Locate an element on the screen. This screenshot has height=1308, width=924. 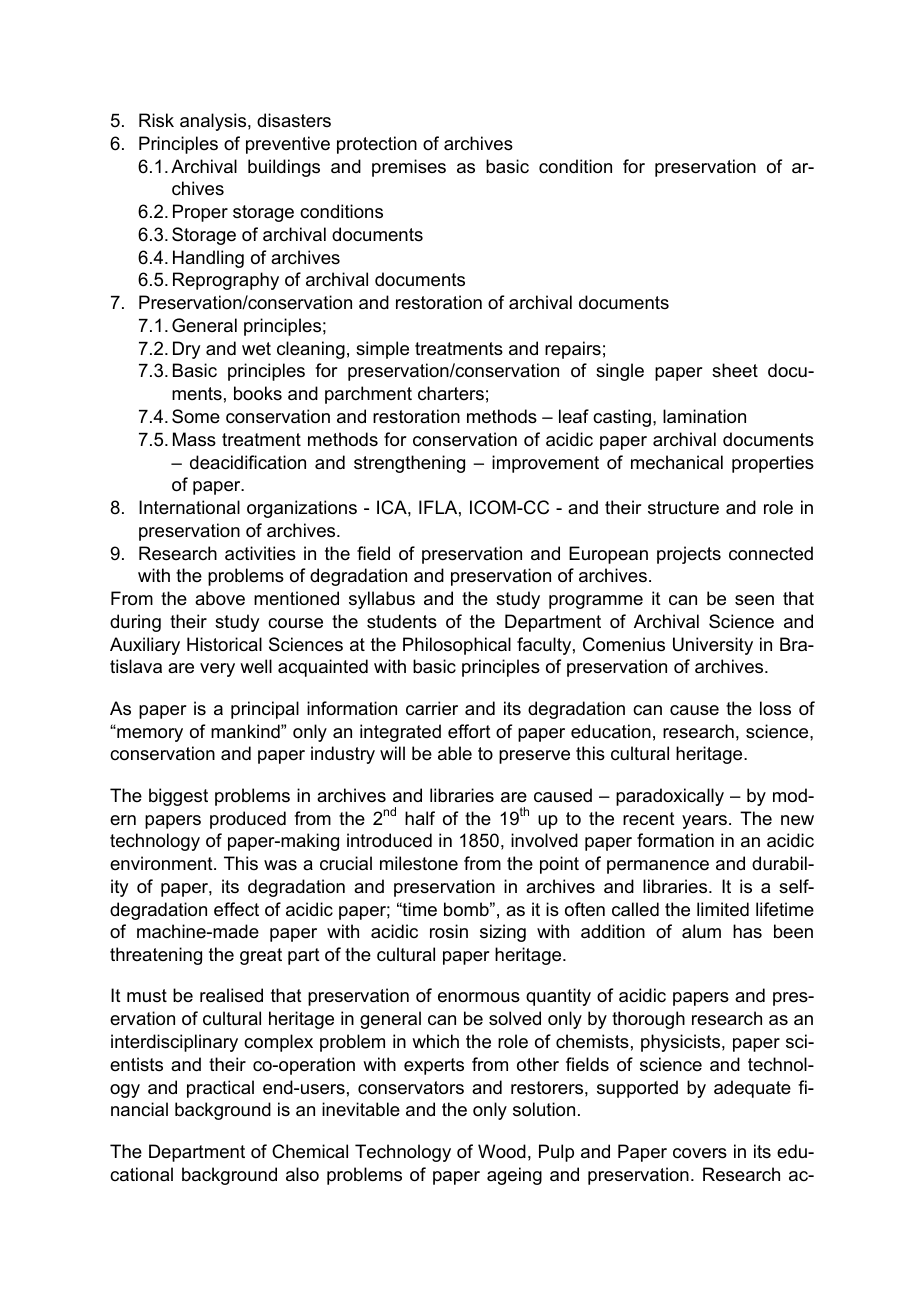
Risk is located at coordinates (156, 120).
